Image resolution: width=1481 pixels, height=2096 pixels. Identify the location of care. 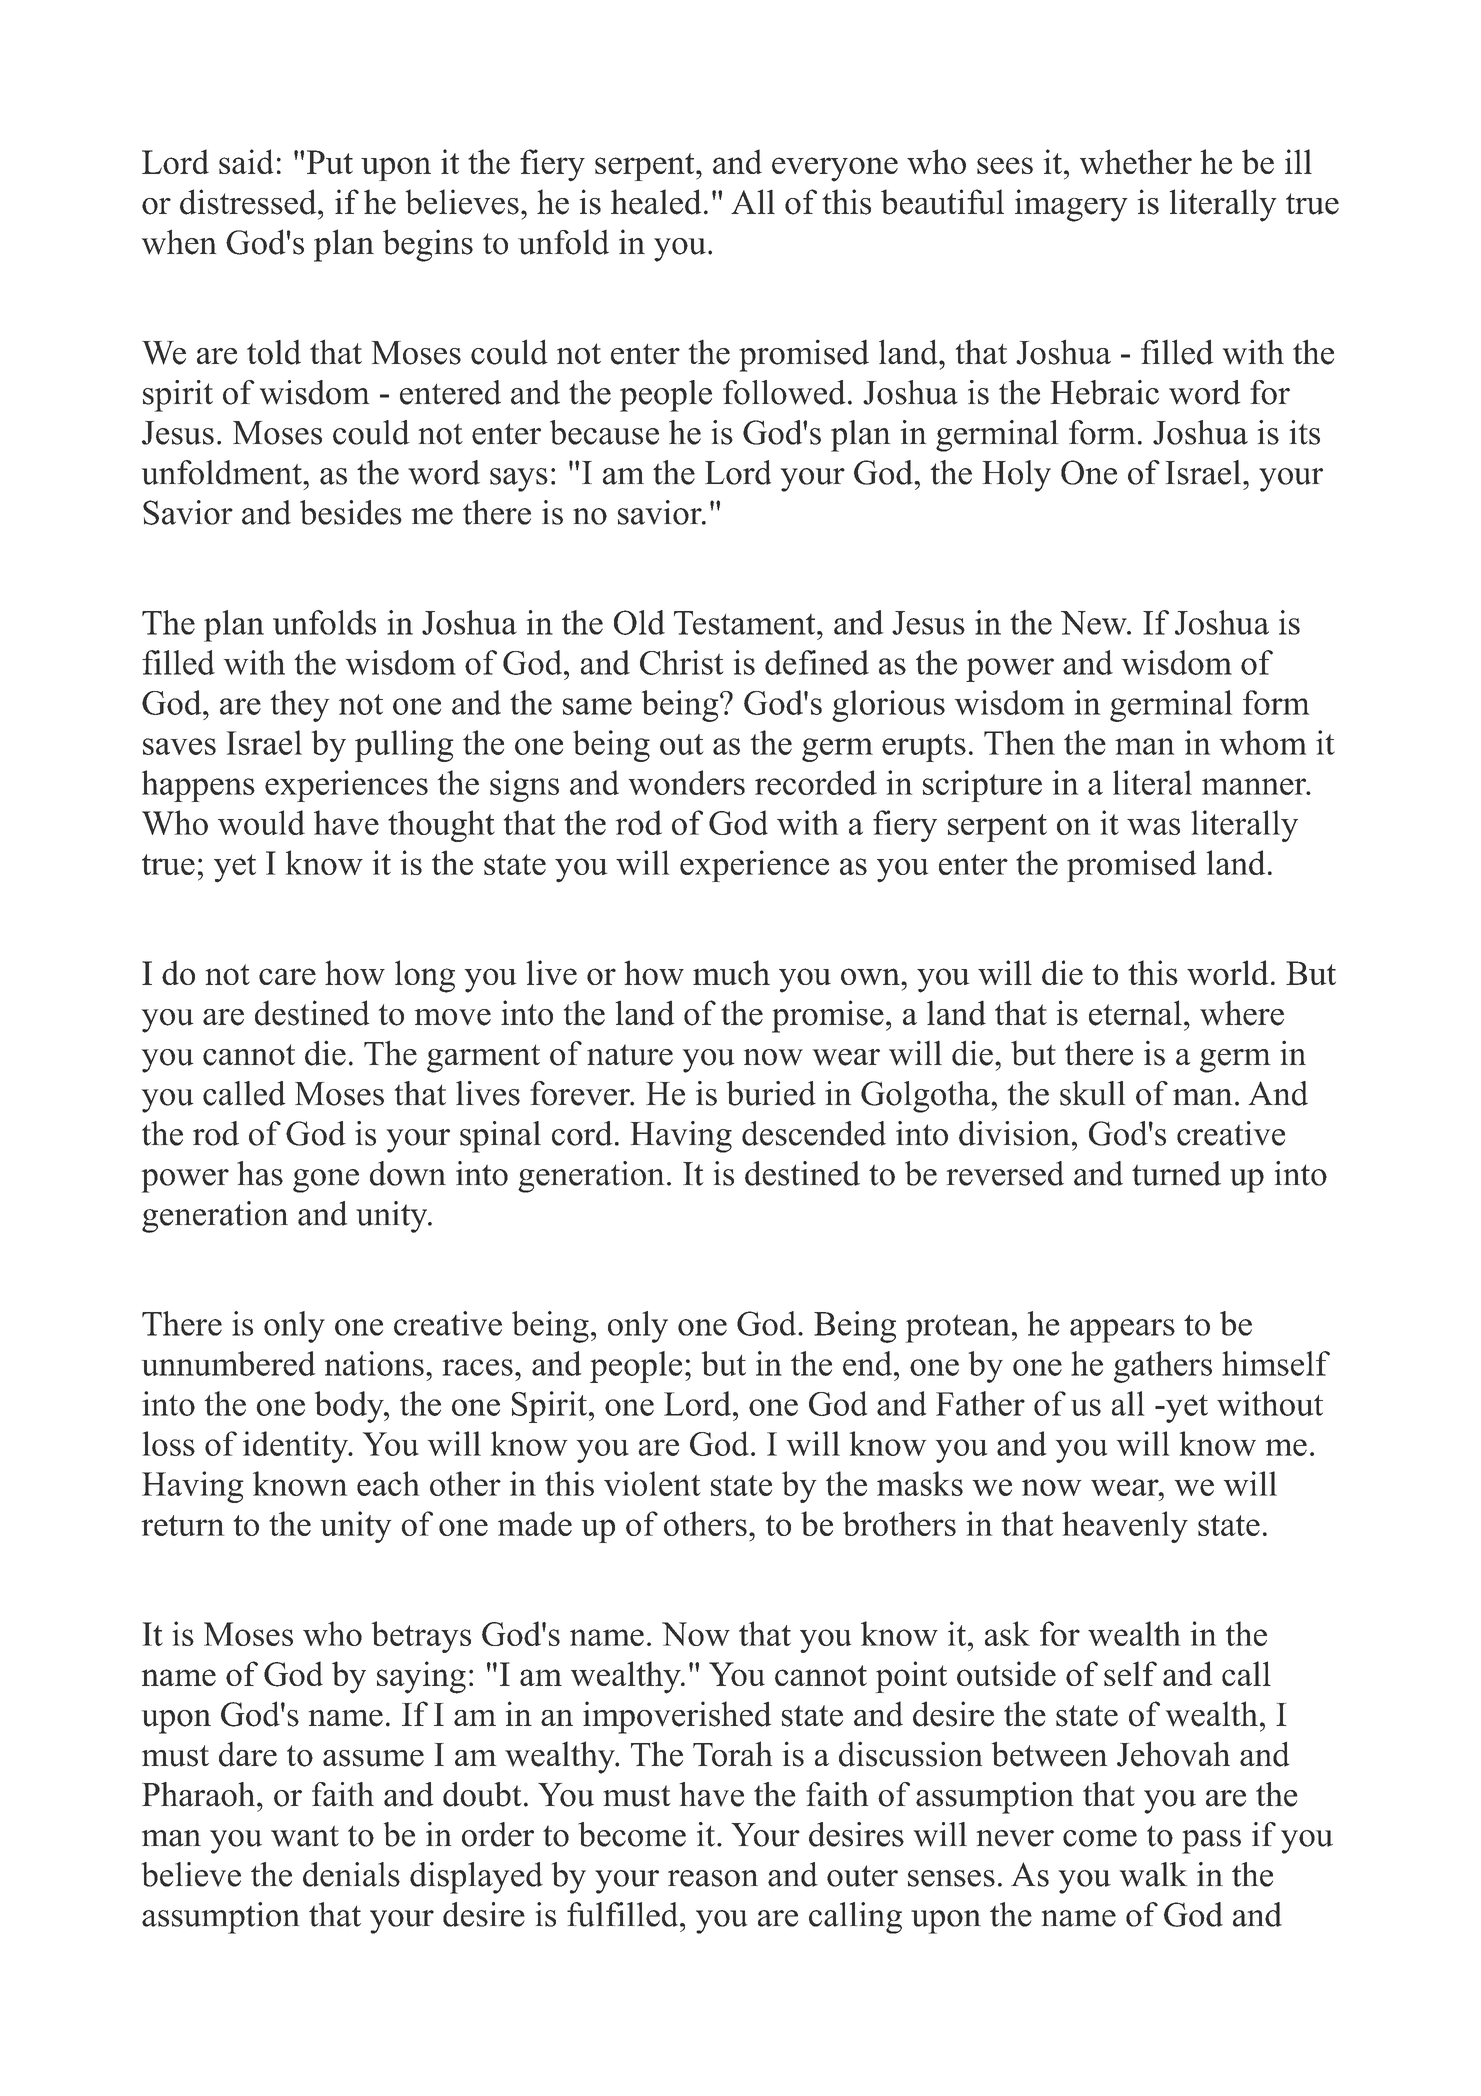
(287, 976).
